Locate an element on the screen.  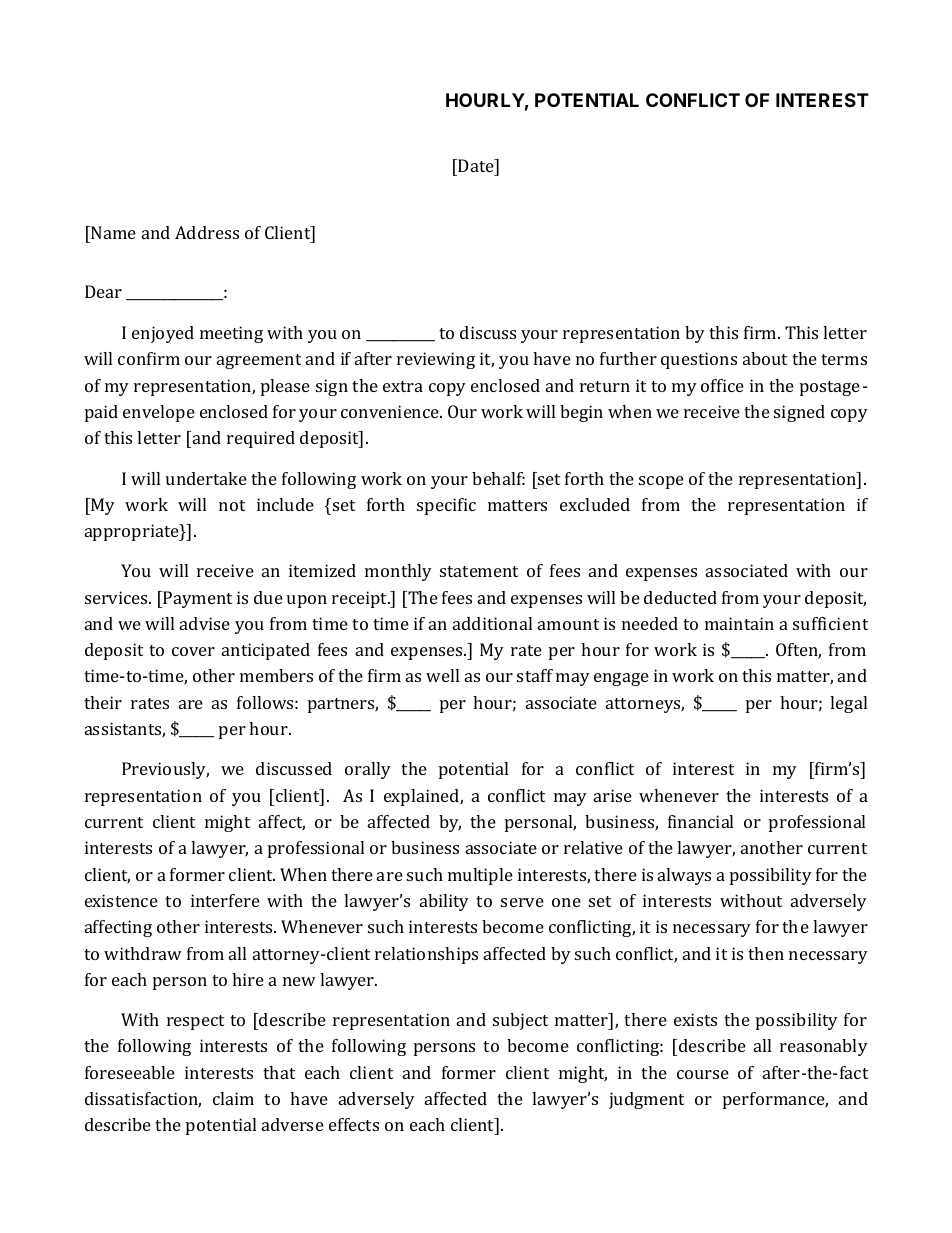
additional is located at coordinates (492, 623).
